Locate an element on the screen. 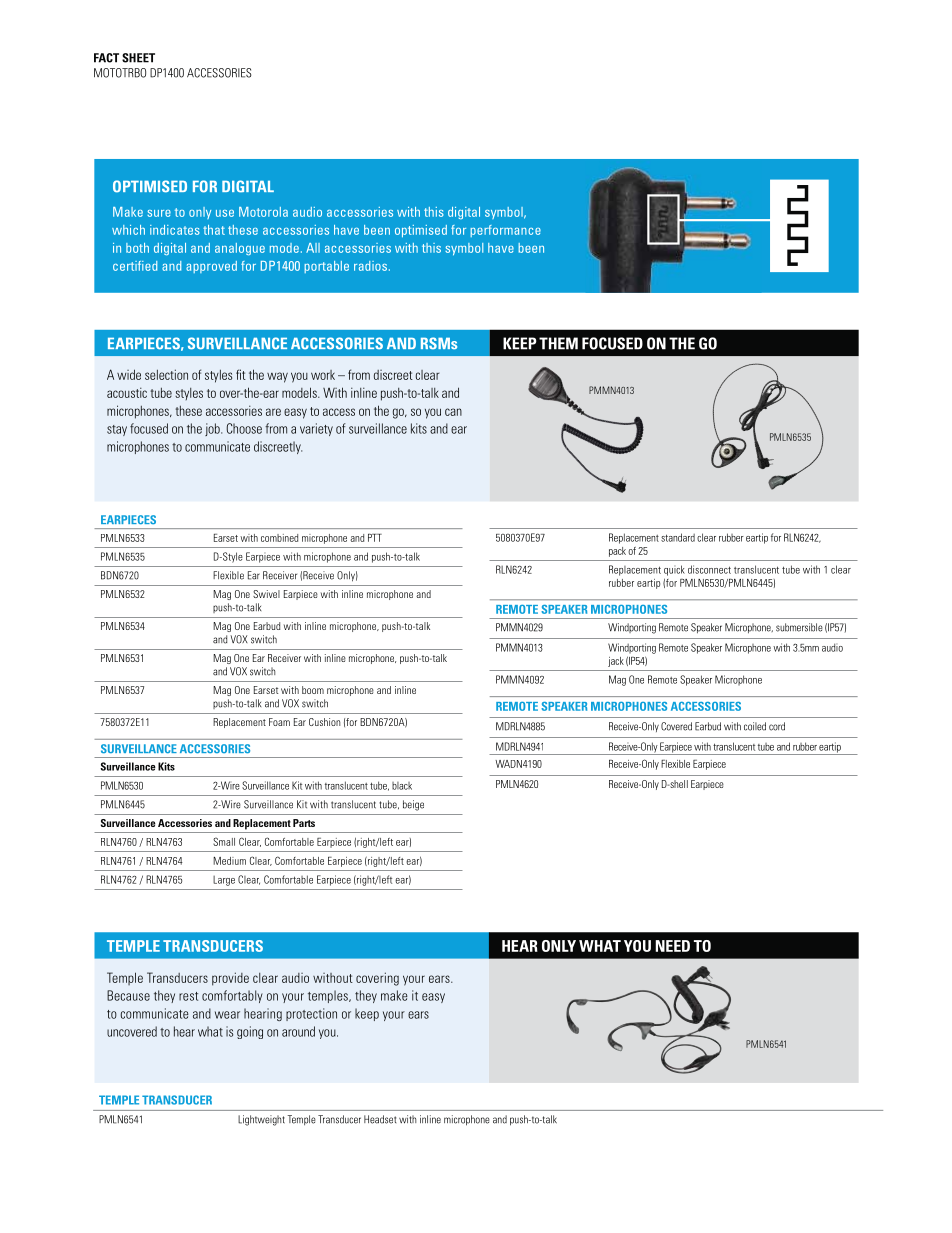  SHEET is located at coordinates (138, 58).
